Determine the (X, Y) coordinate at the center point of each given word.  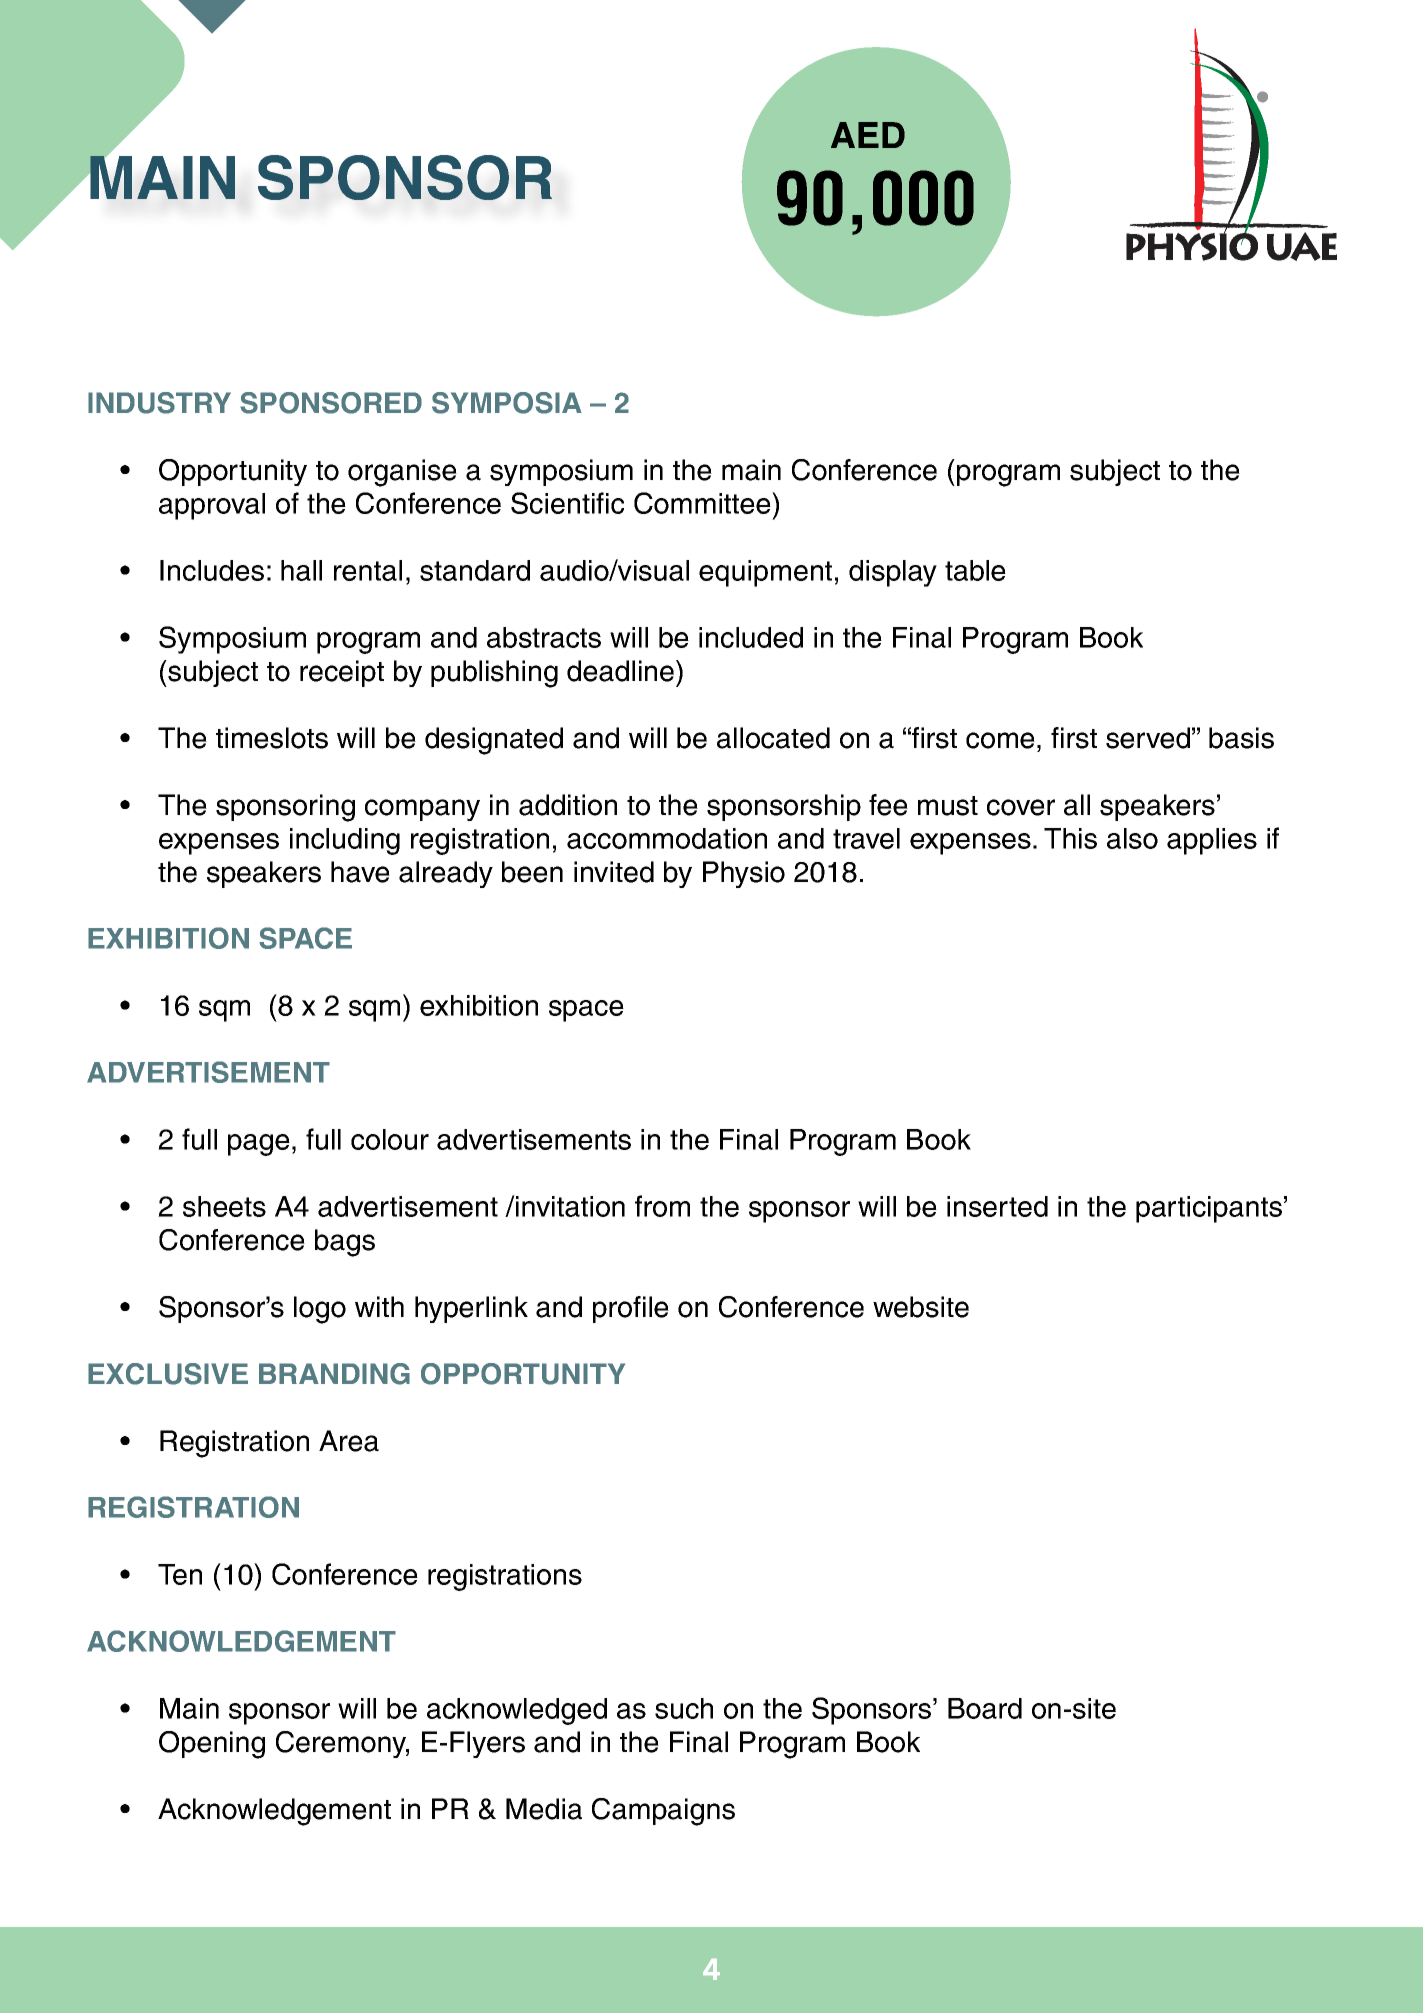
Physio (744, 874)
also (1132, 838)
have (360, 872)
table (975, 570)
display (893, 573)
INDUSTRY (159, 403)
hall (301, 570)
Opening (212, 1745)
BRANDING (334, 1374)
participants (1209, 1209)
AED (868, 135)
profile (631, 1309)
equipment (765, 573)
